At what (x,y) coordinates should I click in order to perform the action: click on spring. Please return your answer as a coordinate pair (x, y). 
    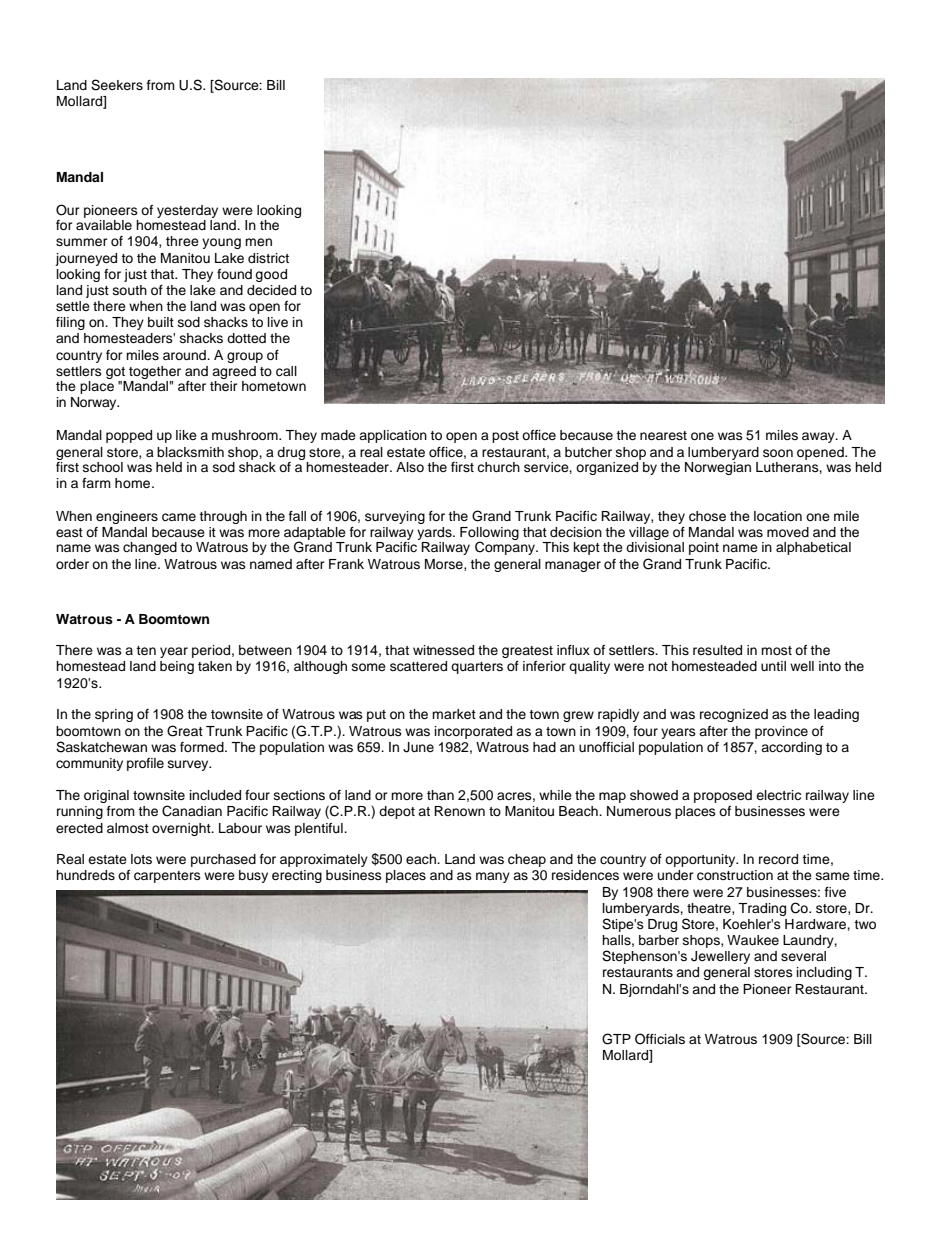
    Looking at the image, I should click on (114, 715).
